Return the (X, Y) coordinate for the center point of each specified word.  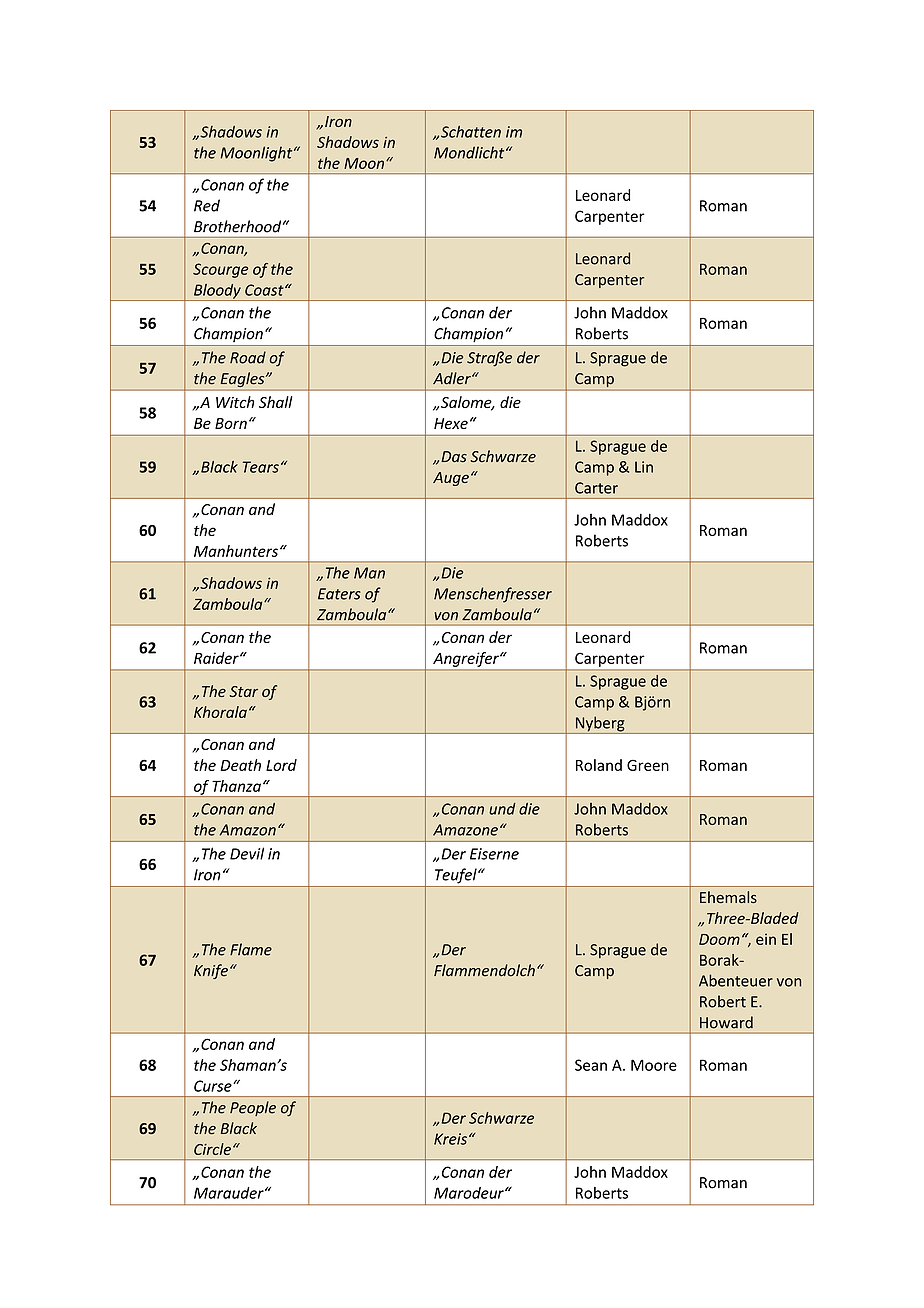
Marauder (230, 1193)
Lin (644, 467)
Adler (453, 378)
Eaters (339, 594)
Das (454, 457)
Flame (251, 949)
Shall (276, 402)
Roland (599, 765)
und (502, 809)
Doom (719, 939)
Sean (591, 1065)
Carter (596, 488)
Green (648, 765)
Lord (281, 765)
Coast (265, 290)
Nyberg (600, 725)
